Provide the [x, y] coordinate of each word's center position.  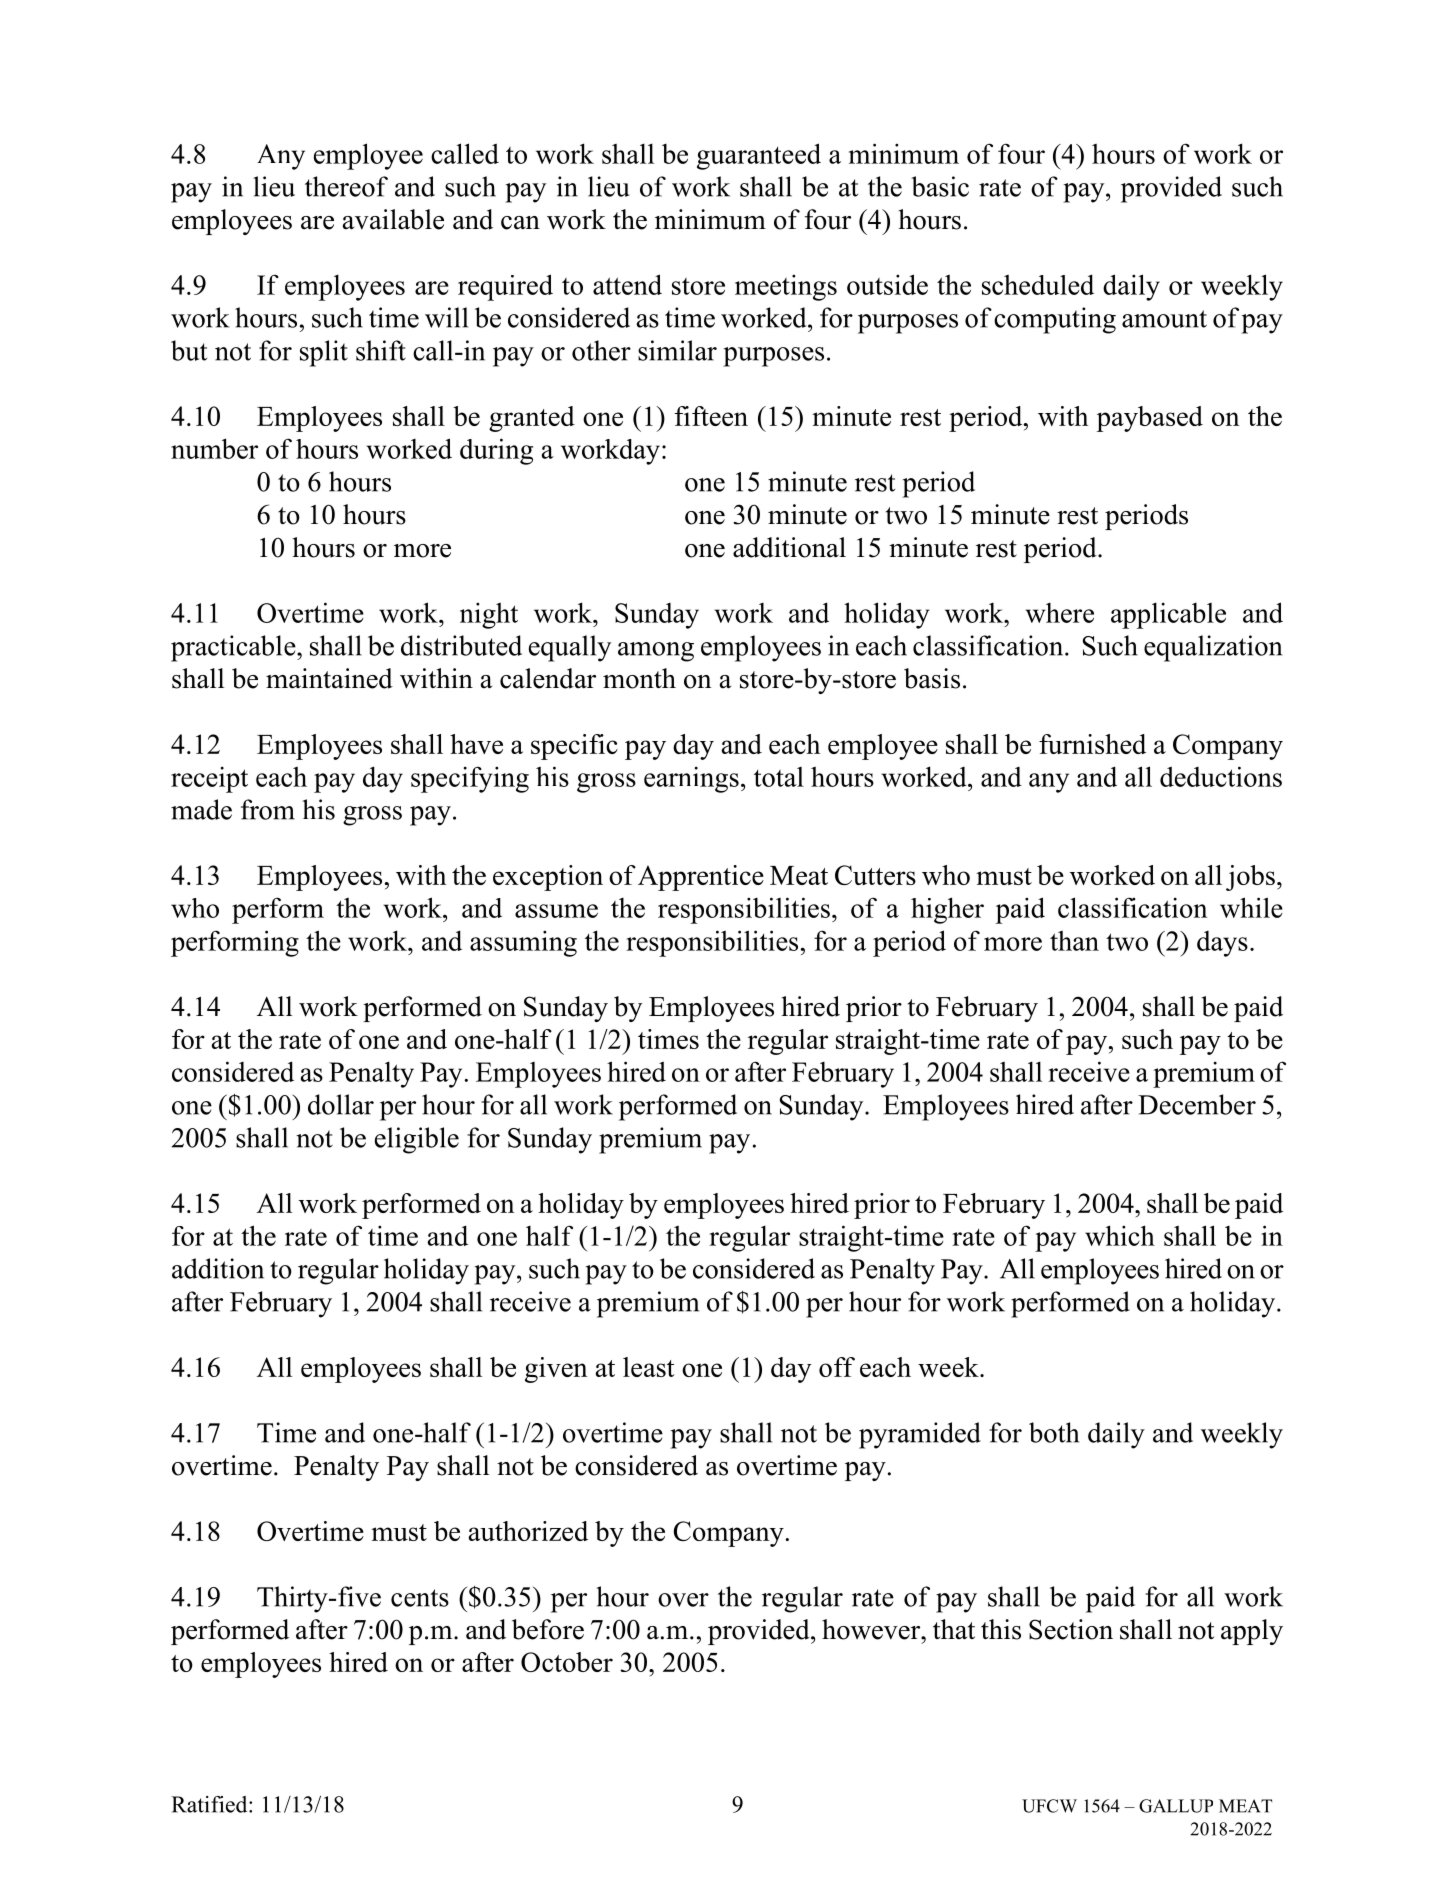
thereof [346, 186]
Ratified [210, 1804]
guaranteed [759, 156]
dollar [341, 1104]
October [567, 1662]
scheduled [1038, 284]
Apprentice [701, 878]
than [1074, 941]
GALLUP [1176, 1806]
